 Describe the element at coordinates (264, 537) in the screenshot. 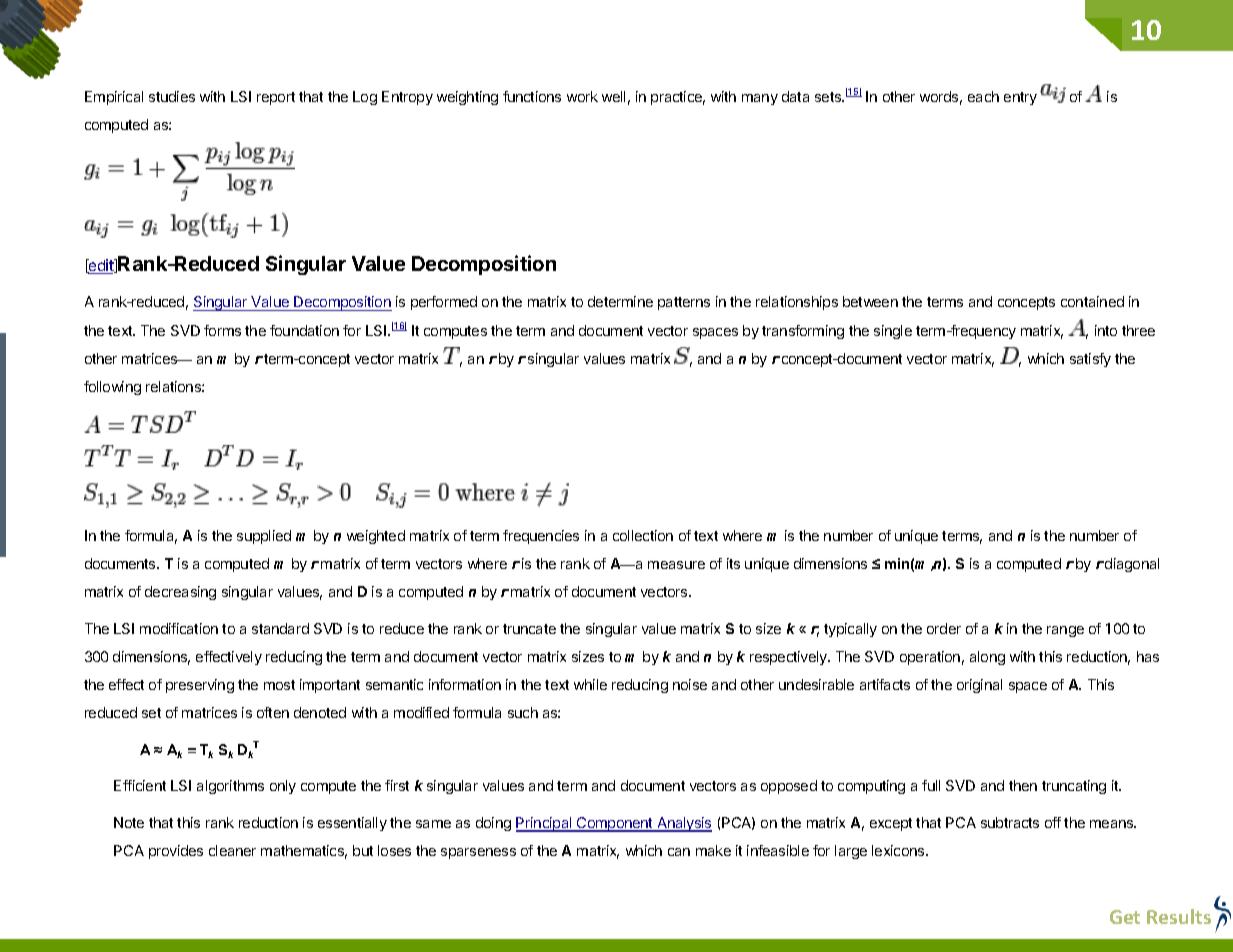

I see `supplied` at that location.
